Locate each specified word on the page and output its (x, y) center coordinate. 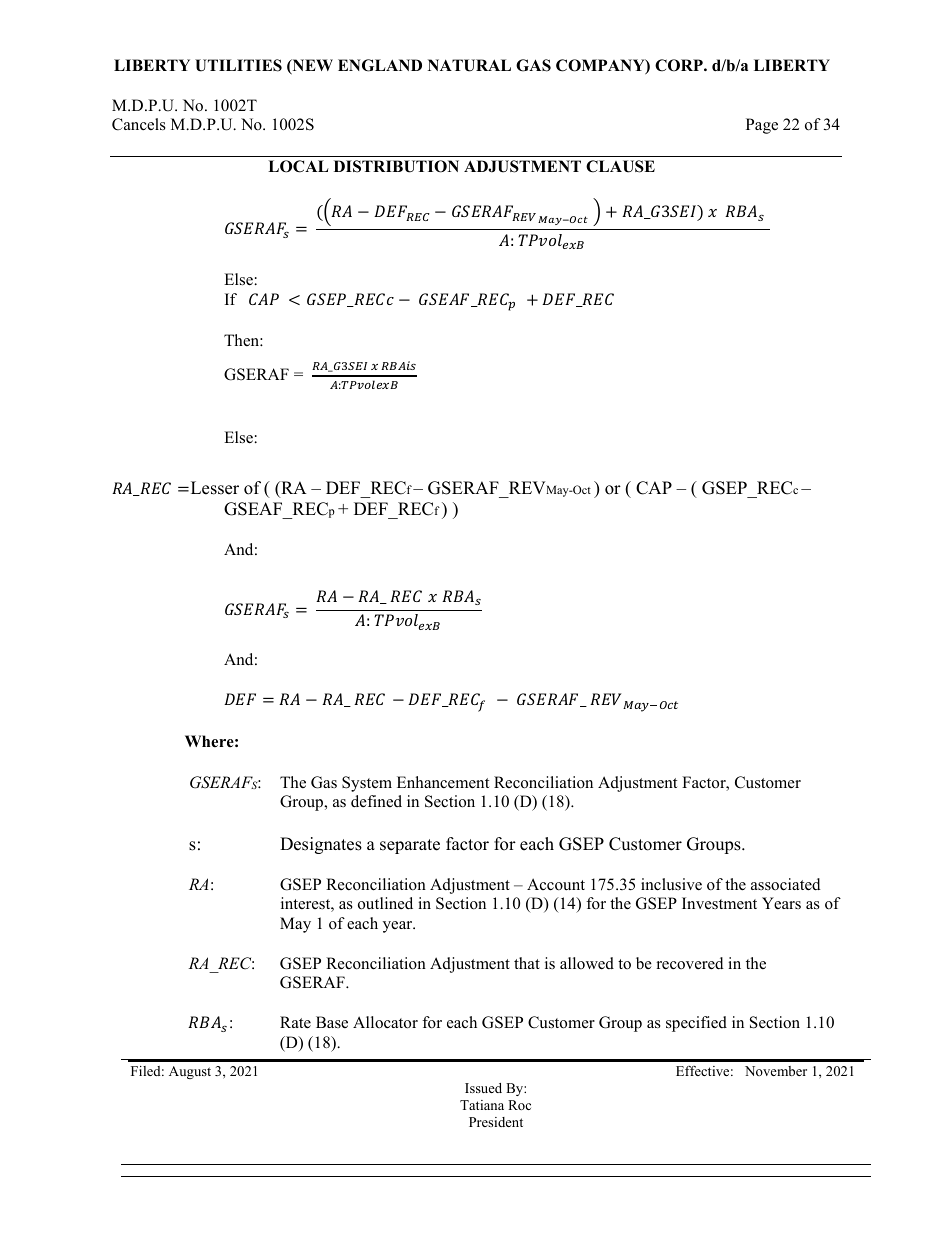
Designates (321, 845)
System (367, 784)
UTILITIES (238, 65)
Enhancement (443, 782)
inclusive (671, 884)
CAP (654, 488)
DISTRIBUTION (396, 166)
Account (556, 884)
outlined (385, 903)
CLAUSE (620, 166)
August (190, 1072)
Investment (719, 903)
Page (762, 126)
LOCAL (298, 166)
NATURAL (469, 65)
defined (376, 801)
